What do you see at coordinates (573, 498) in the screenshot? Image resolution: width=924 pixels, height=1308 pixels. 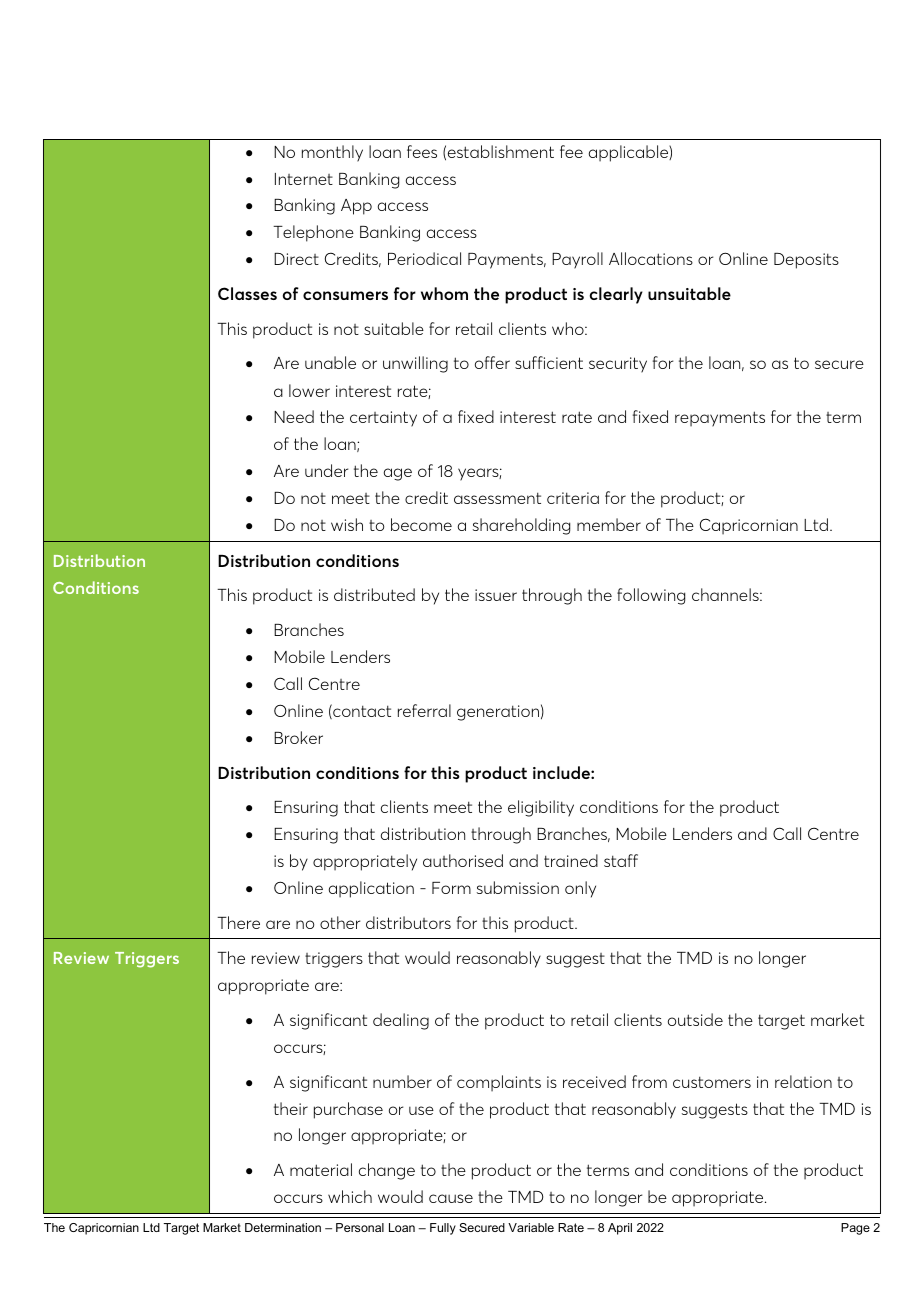 I see `criteria` at bounding box center [573, 498].
